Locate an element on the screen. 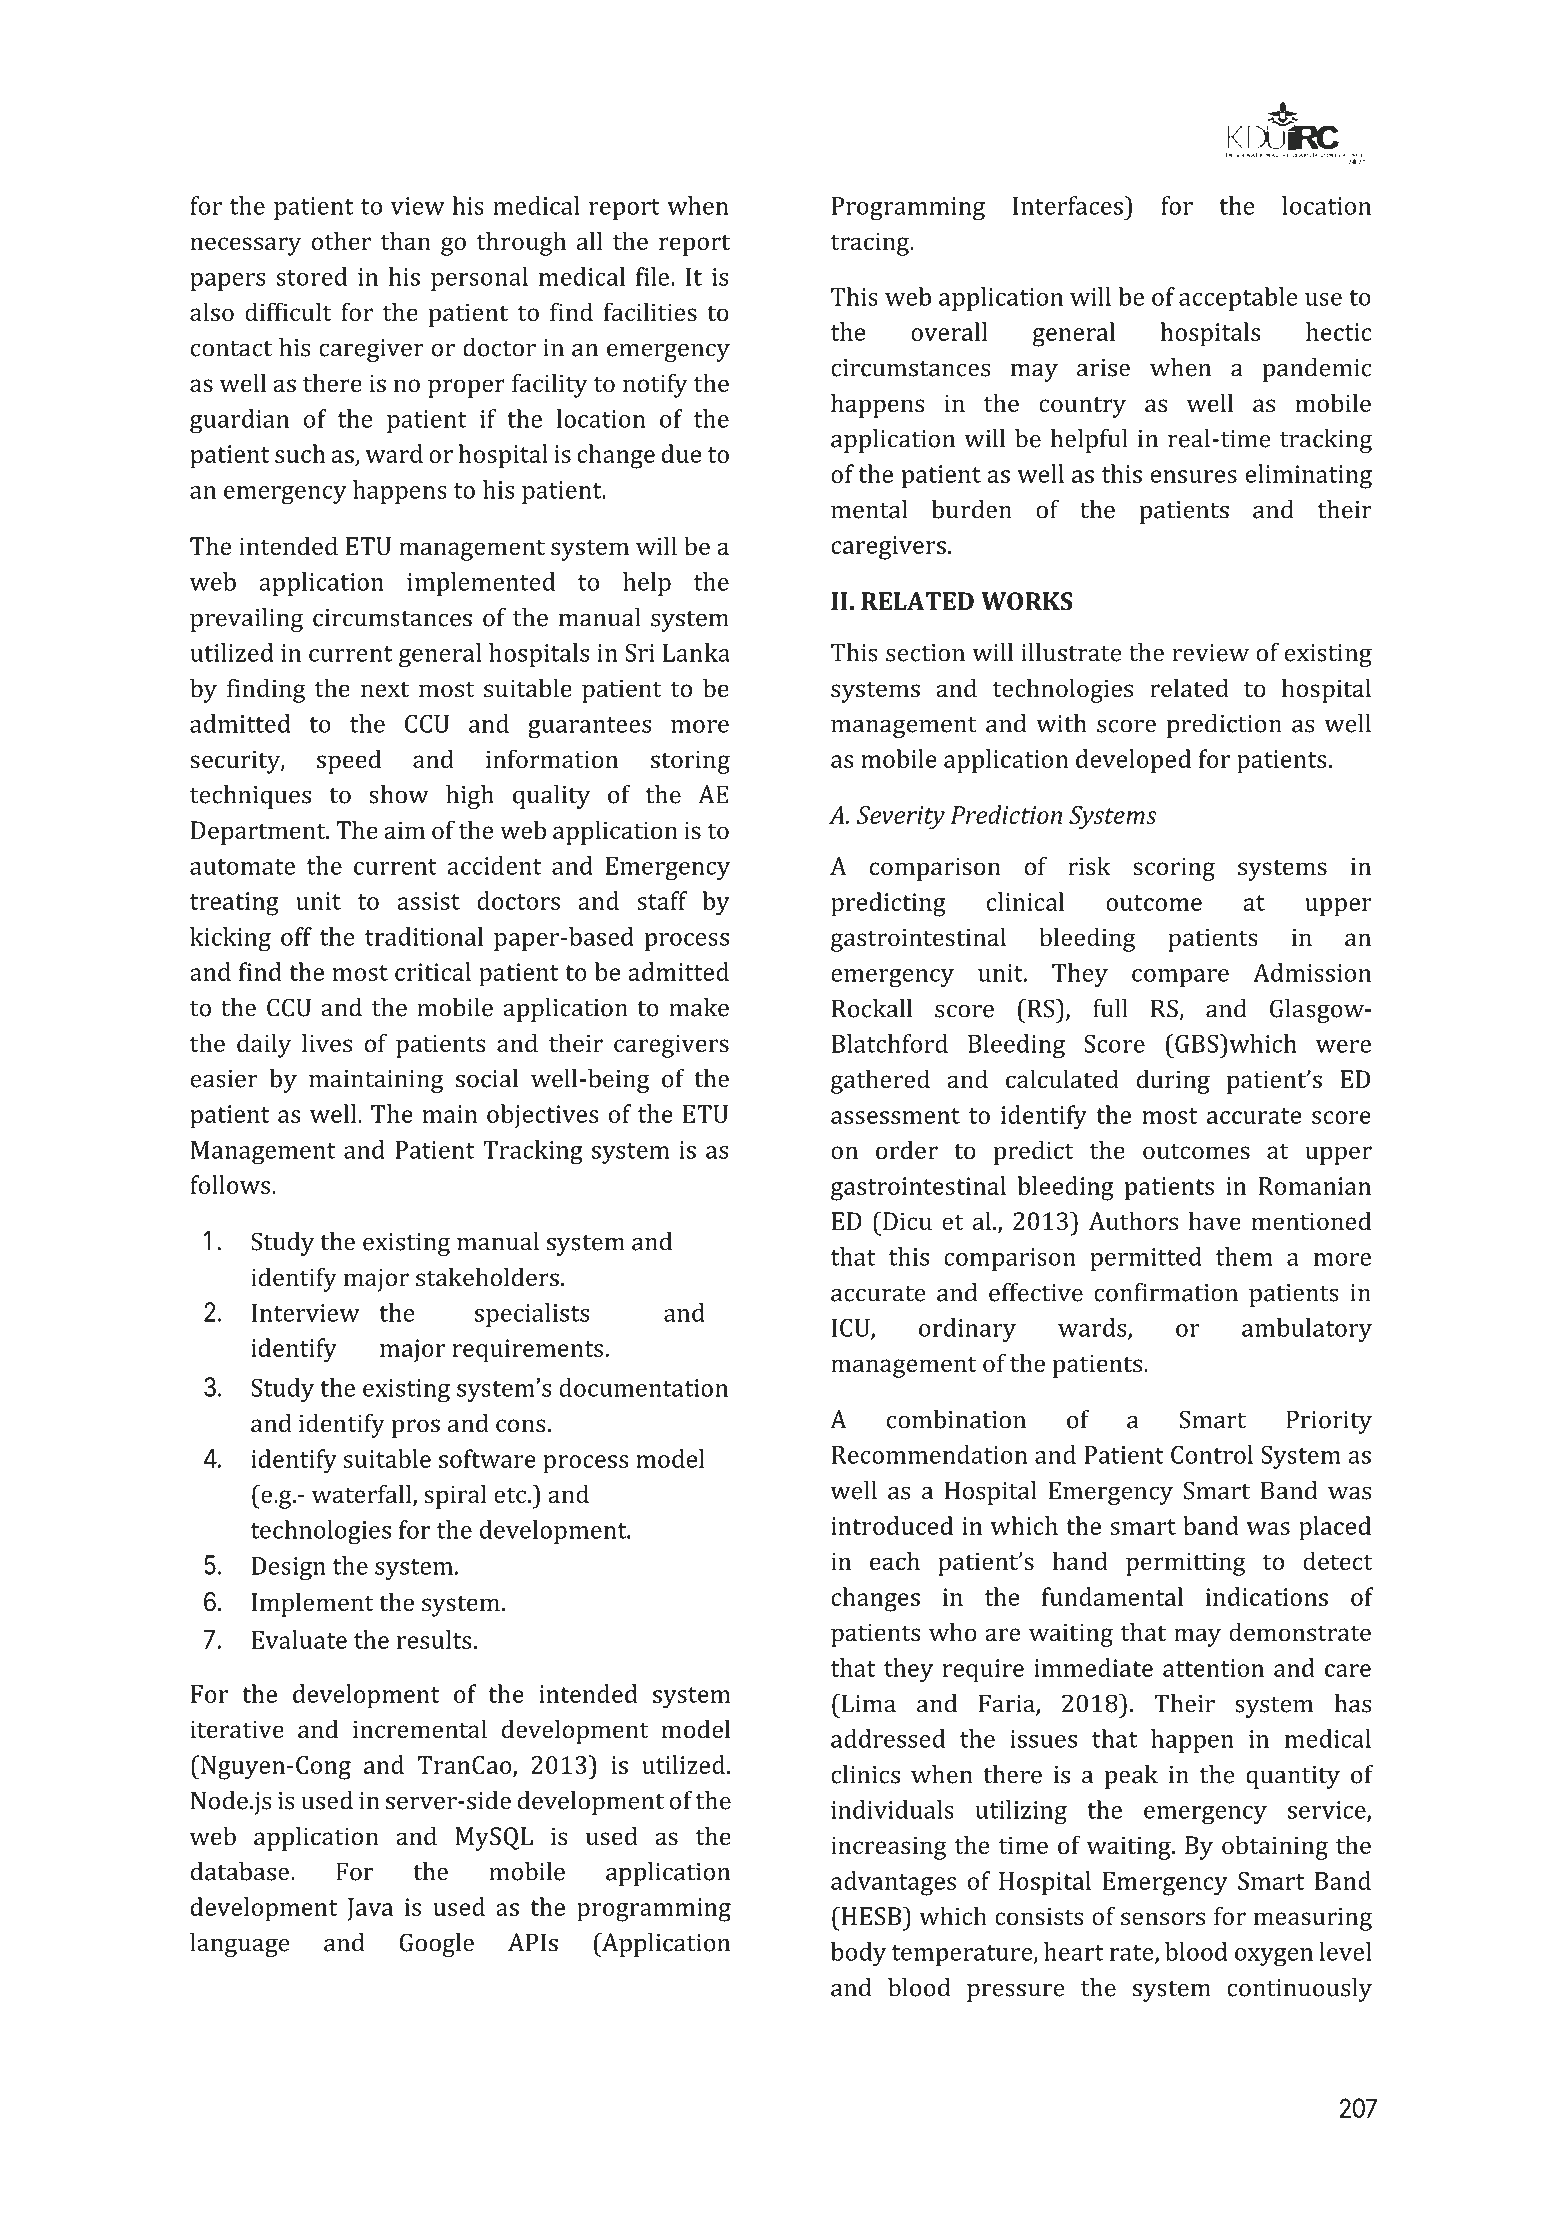  permitting is located at coordinates (1186, 1564).
